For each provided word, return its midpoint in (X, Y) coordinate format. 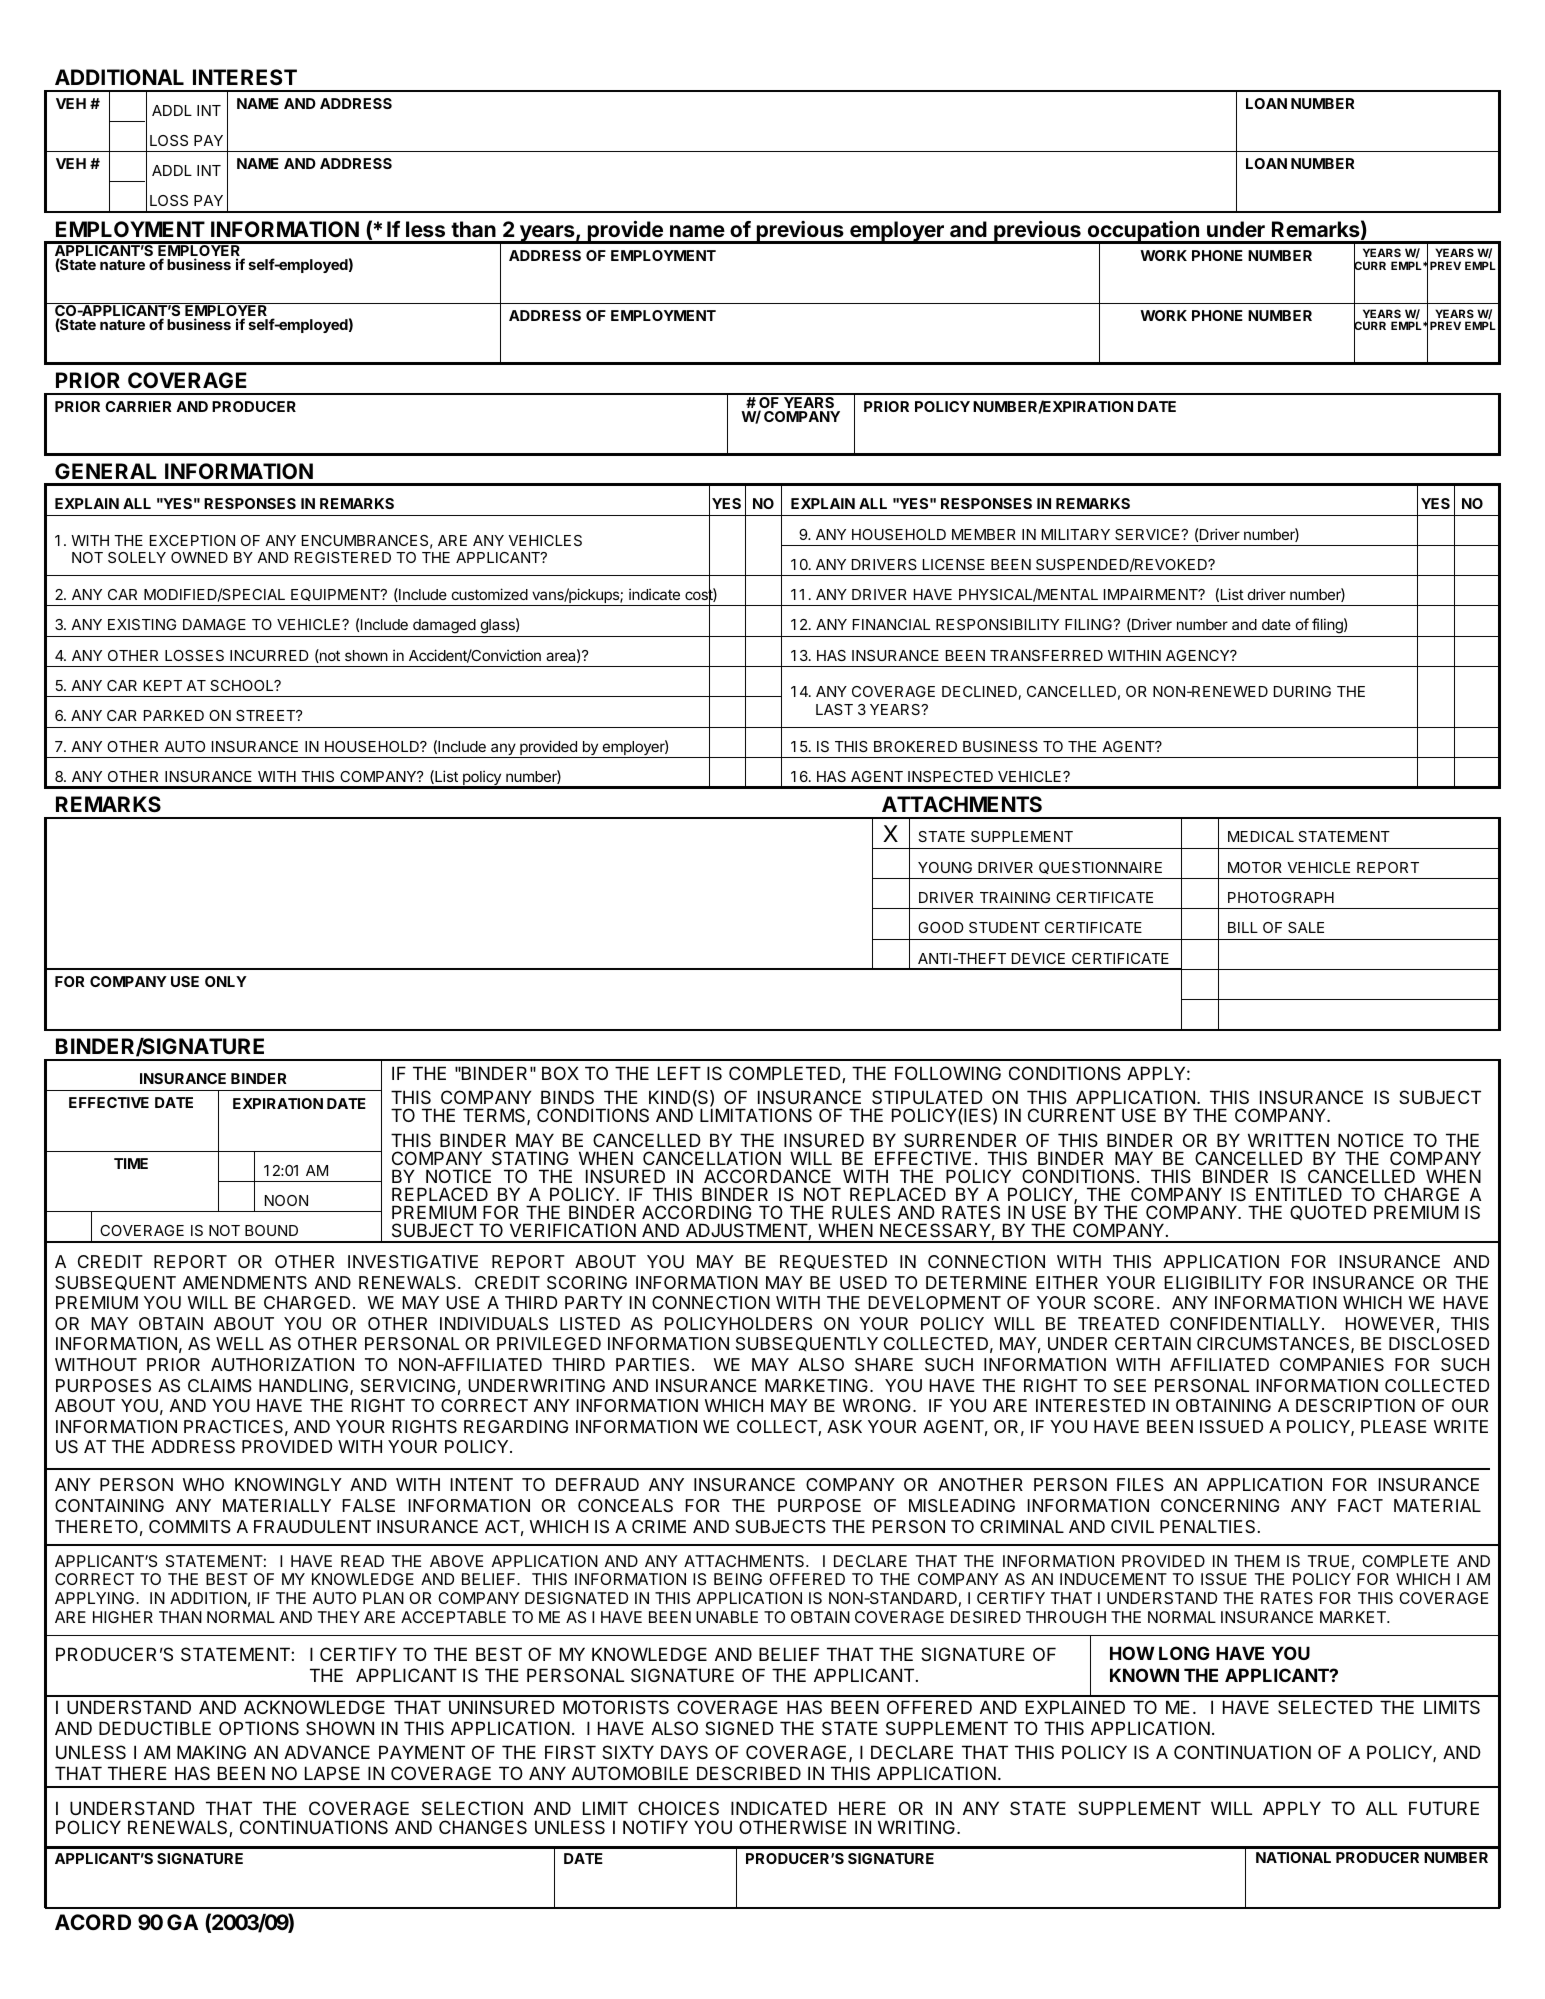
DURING (1302, 691)
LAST (834, 709)
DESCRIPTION (1355, 1405)
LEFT (679, 1073)
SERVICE (1148, 534)
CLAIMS (220, 1386)
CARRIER (138, 406)
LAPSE (332, 1773)
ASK (844, 1427)
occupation (1143, 232)
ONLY (226, 981)
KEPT (163, 685)
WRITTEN (1288, 1140)
